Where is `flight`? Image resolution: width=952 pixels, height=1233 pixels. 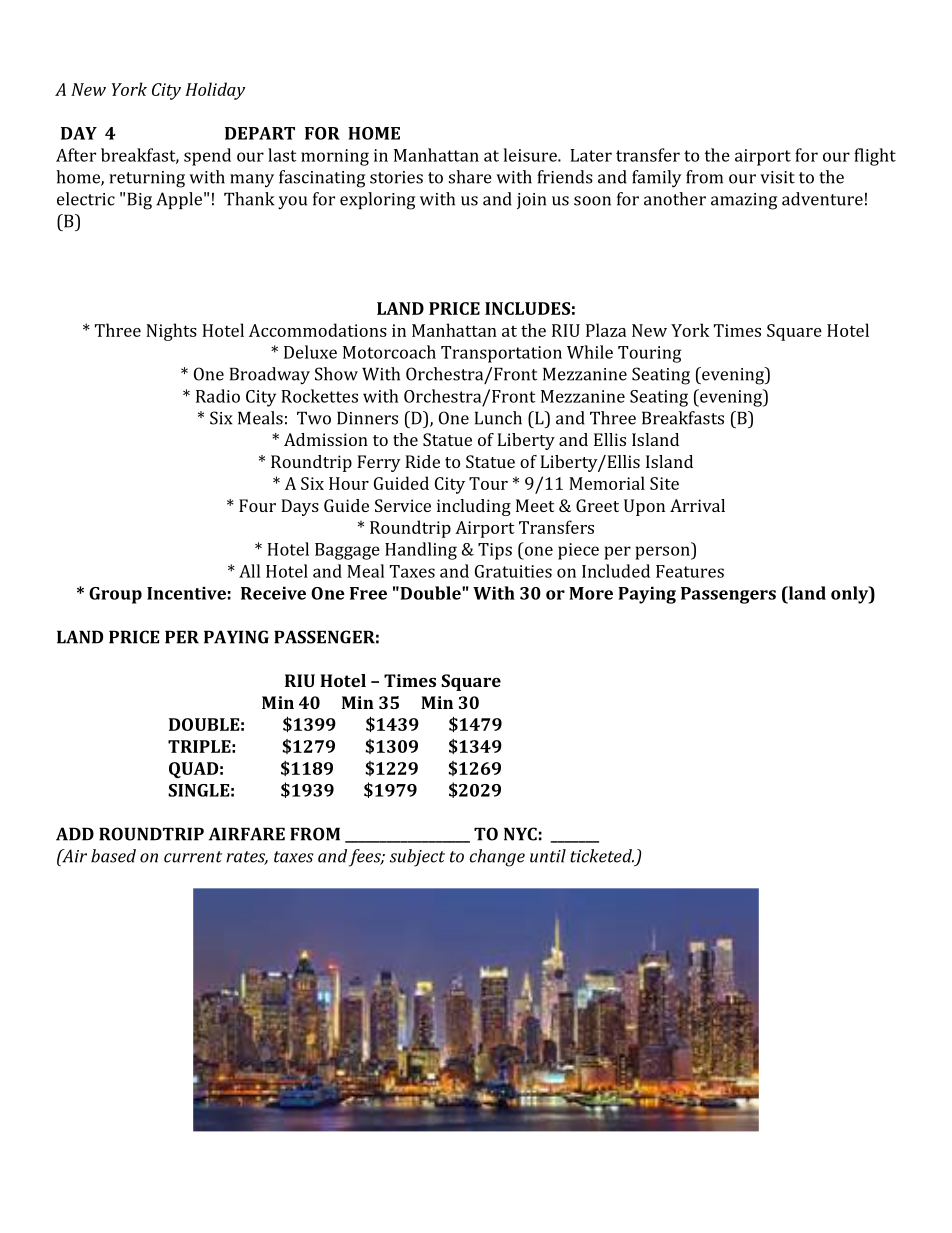
flight is located at coordinates (875, 157).
